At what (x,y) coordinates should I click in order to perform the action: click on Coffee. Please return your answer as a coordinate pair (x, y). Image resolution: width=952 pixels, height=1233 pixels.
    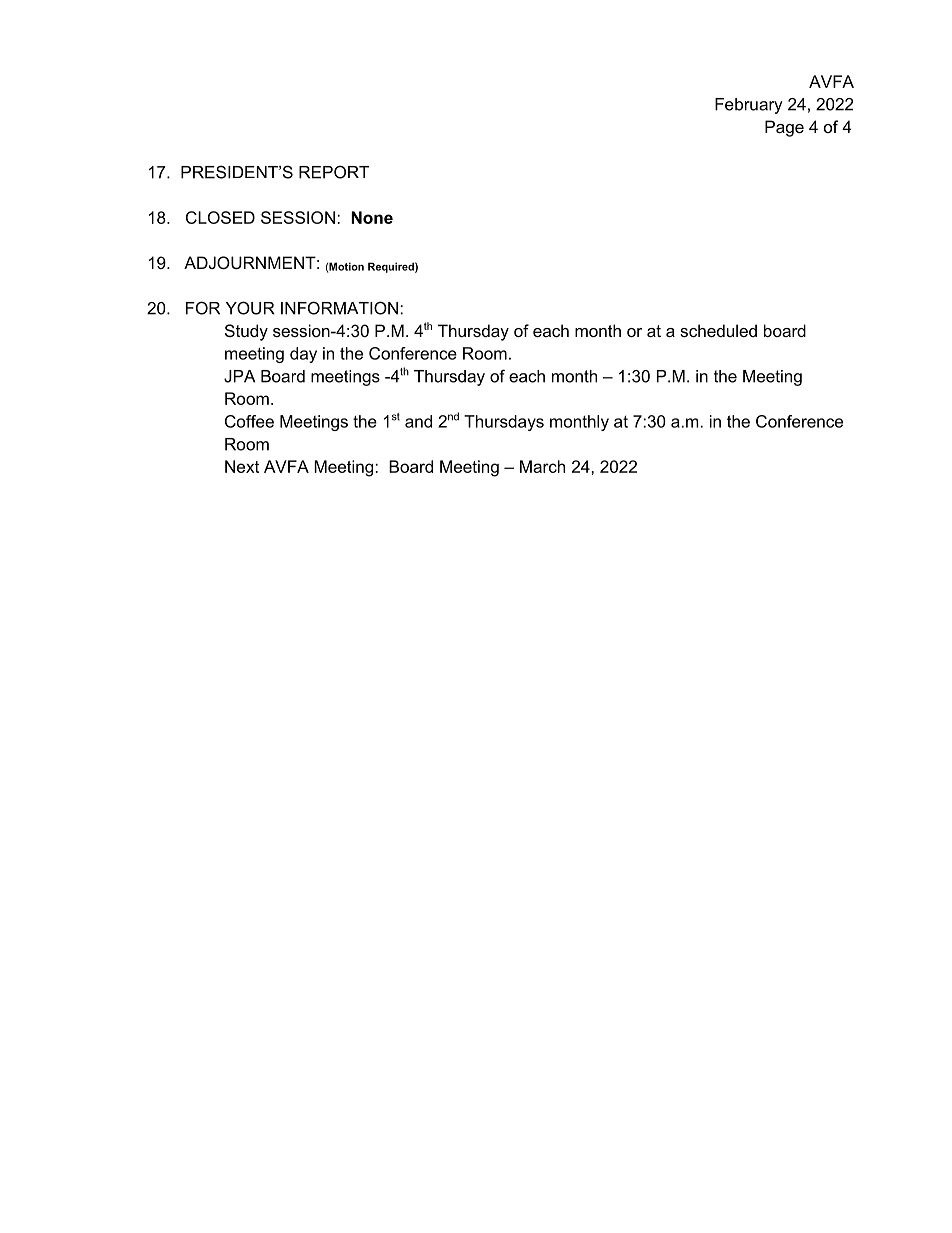
    Looking at the image, I should click on (249, 421).
